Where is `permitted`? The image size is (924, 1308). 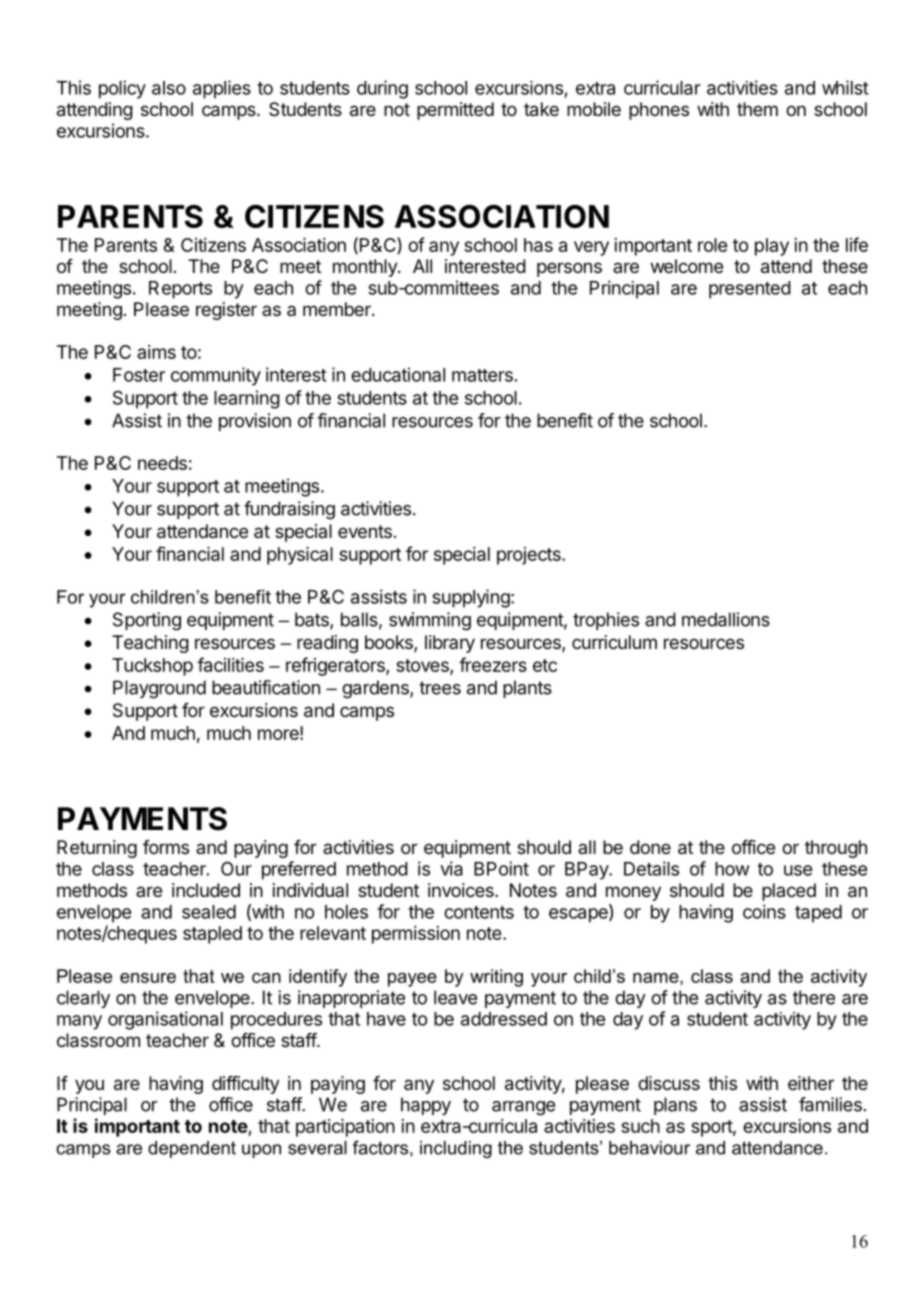
permitted is located at coordinates (455, 111).
